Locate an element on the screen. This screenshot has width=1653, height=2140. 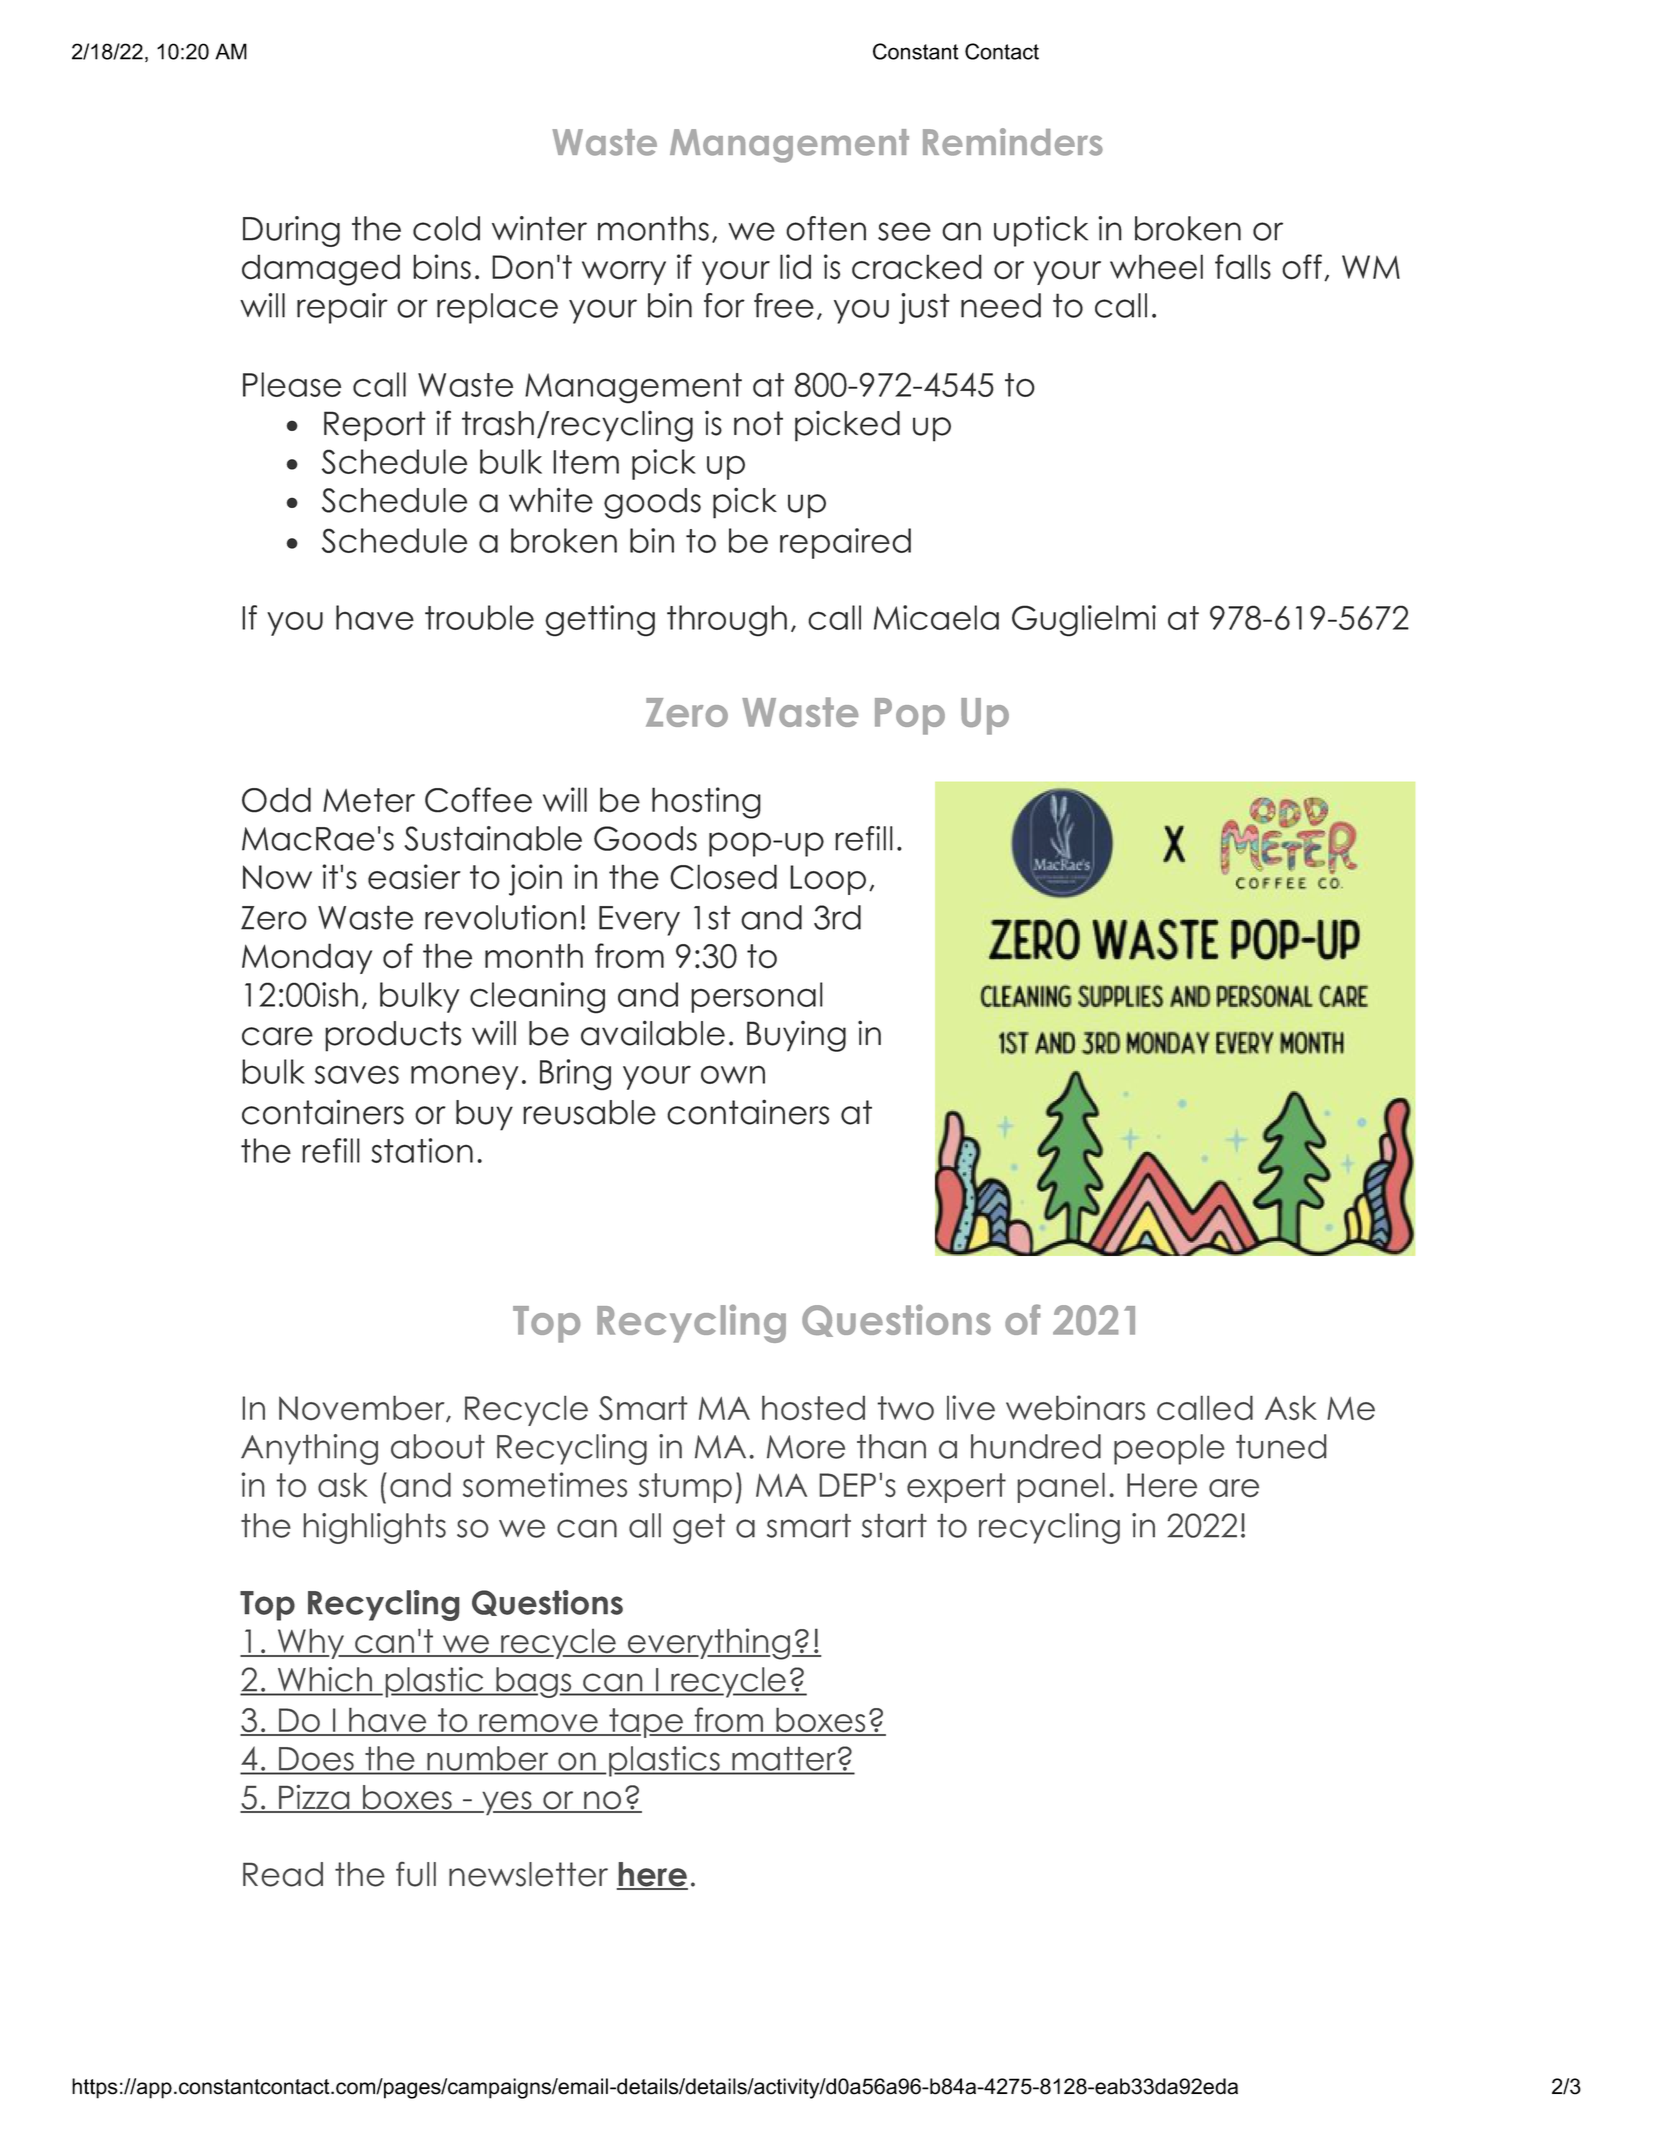
highlights is located at coordinates (375, 1528).
